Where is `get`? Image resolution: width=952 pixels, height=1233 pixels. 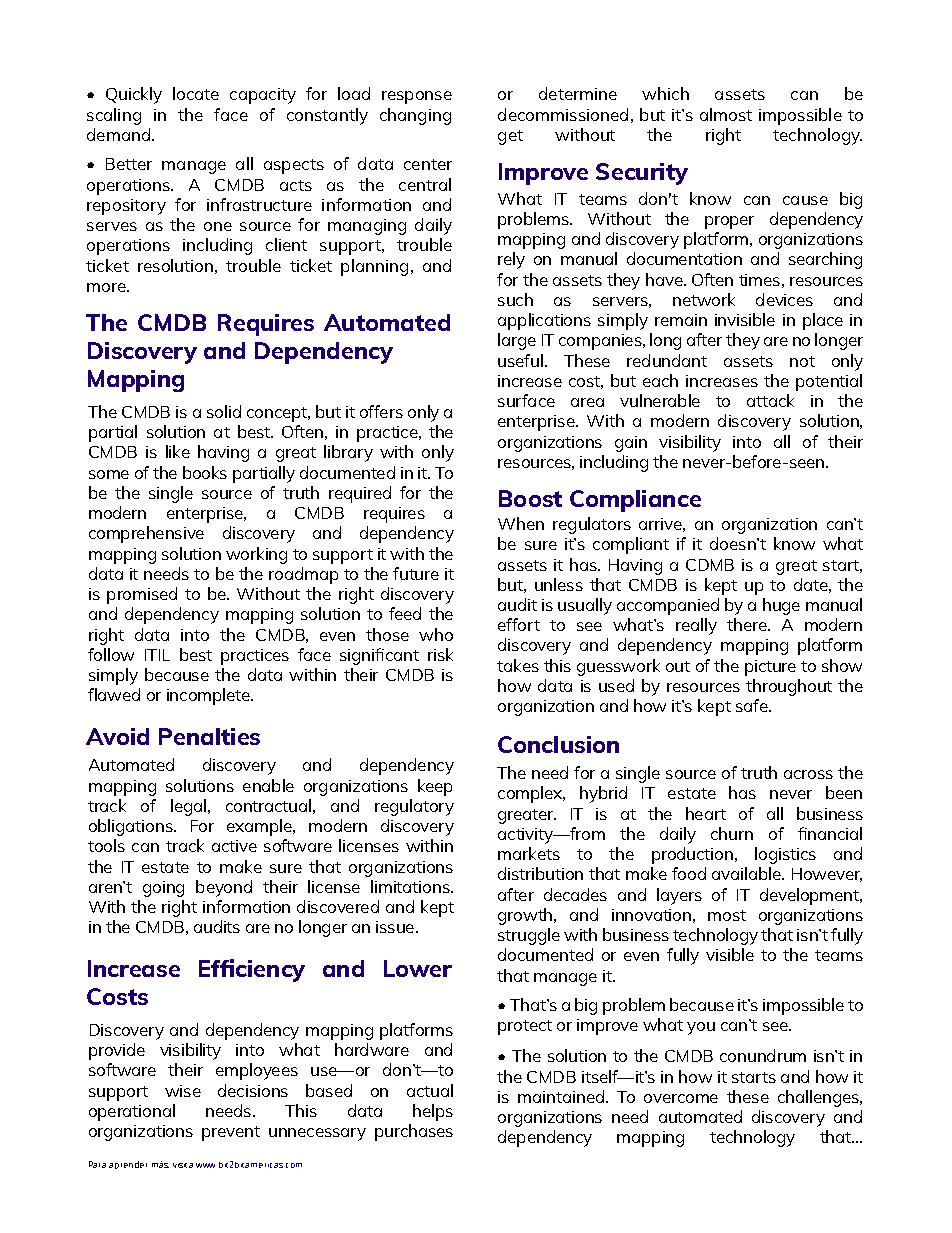 get is located at coordinates (510, 137).
